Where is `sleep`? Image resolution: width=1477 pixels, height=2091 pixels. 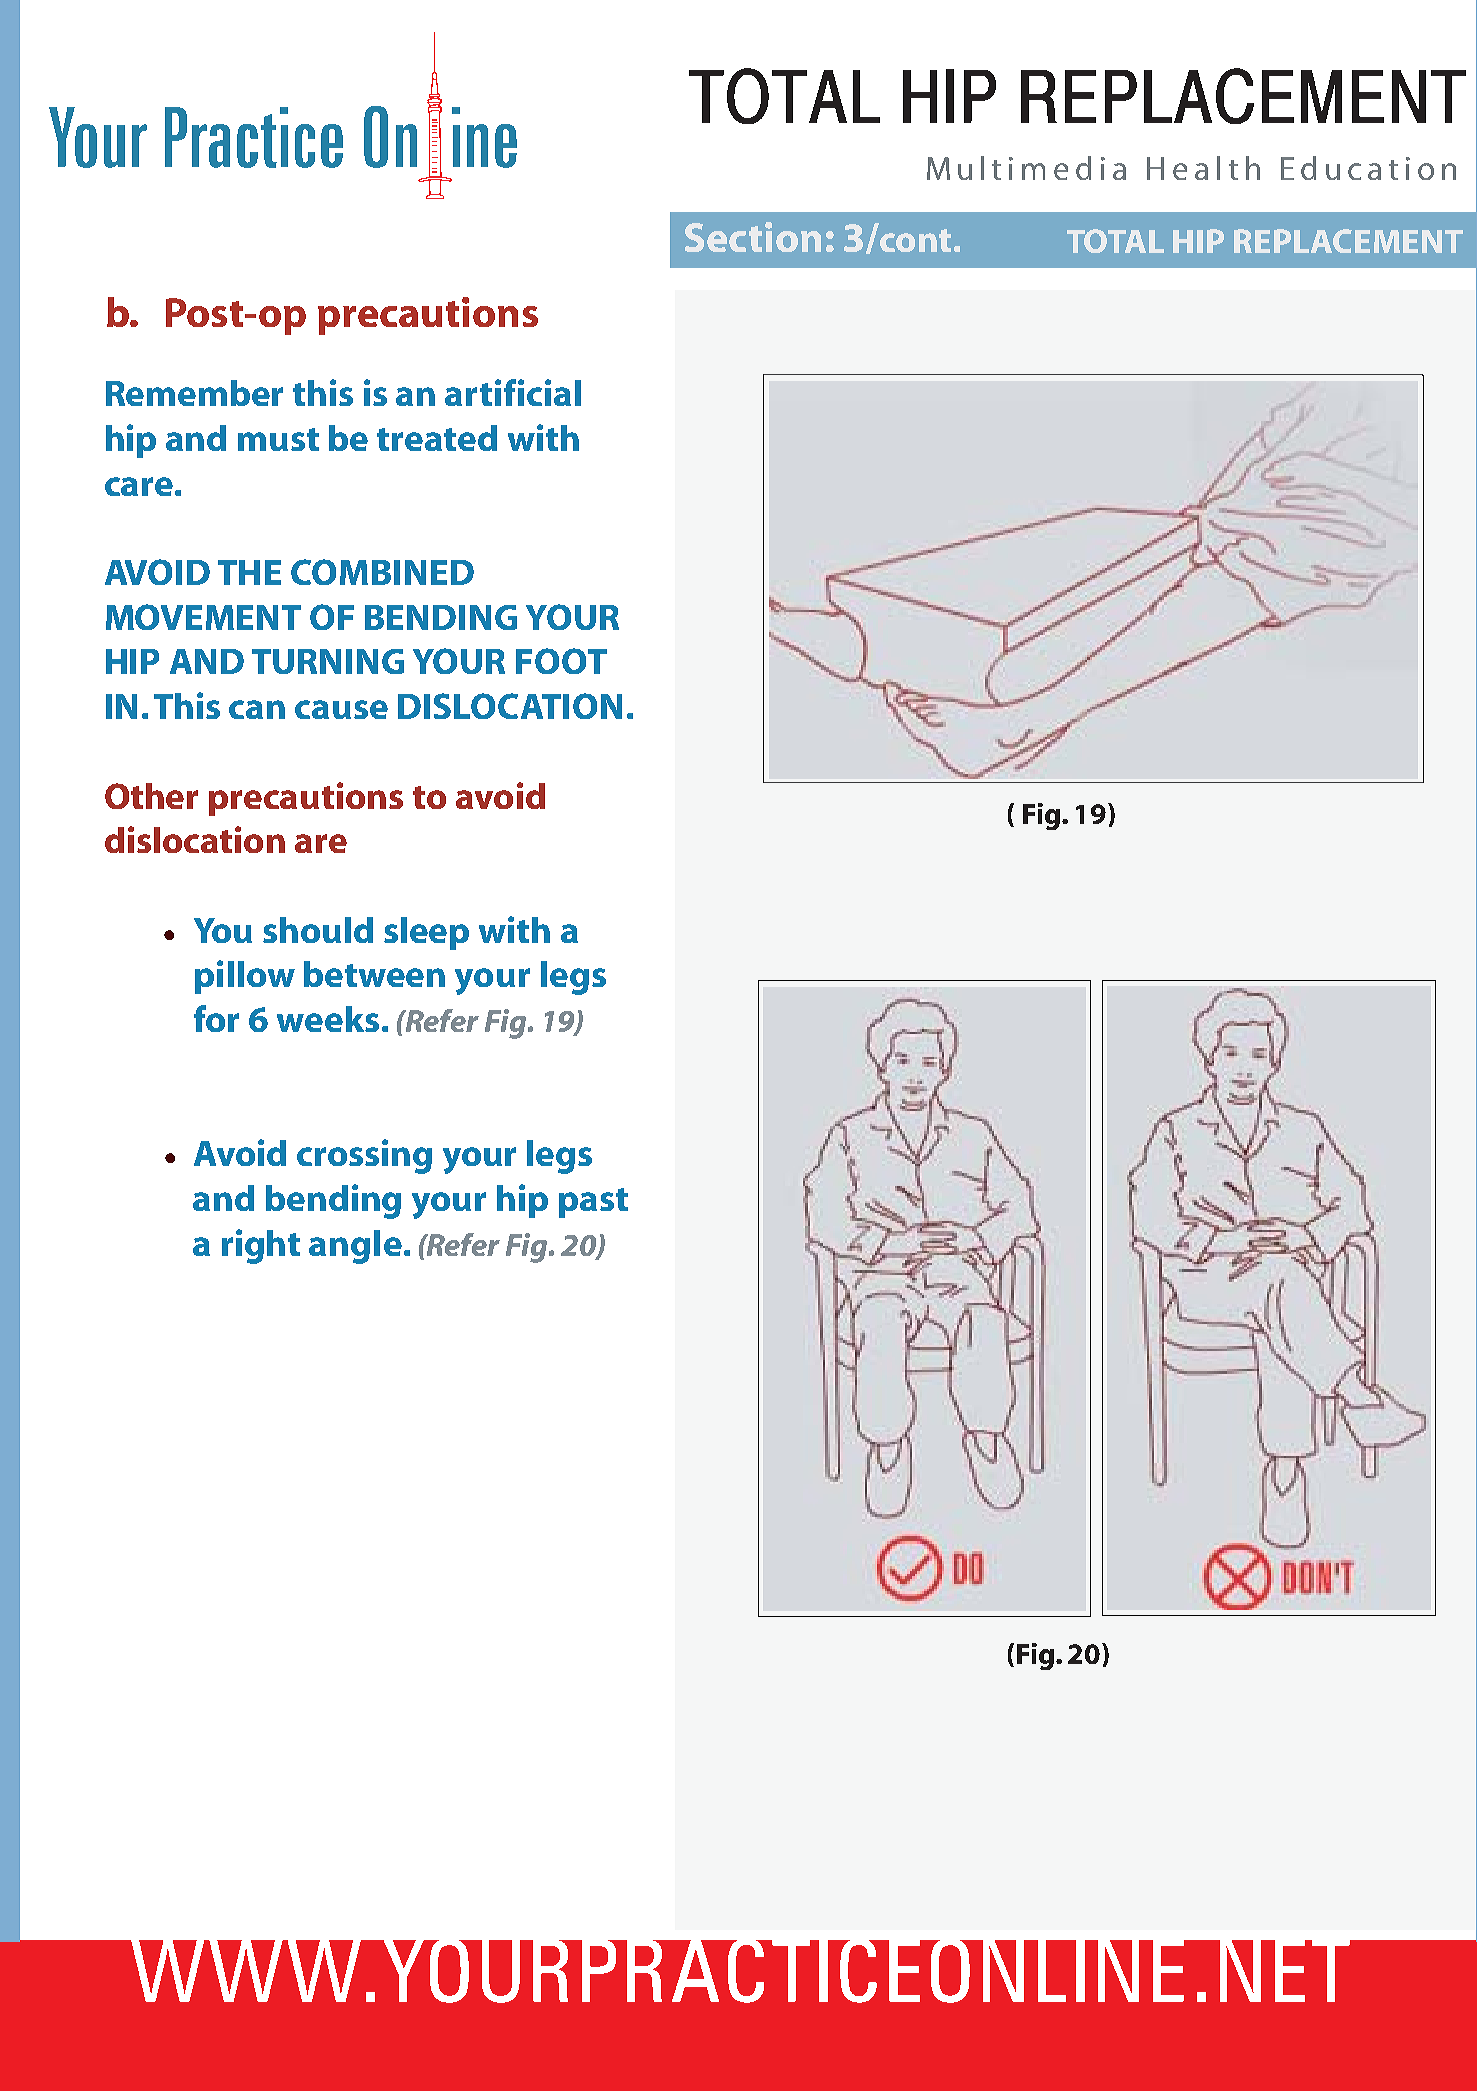 sleep is located at coordinates (426, 933).
